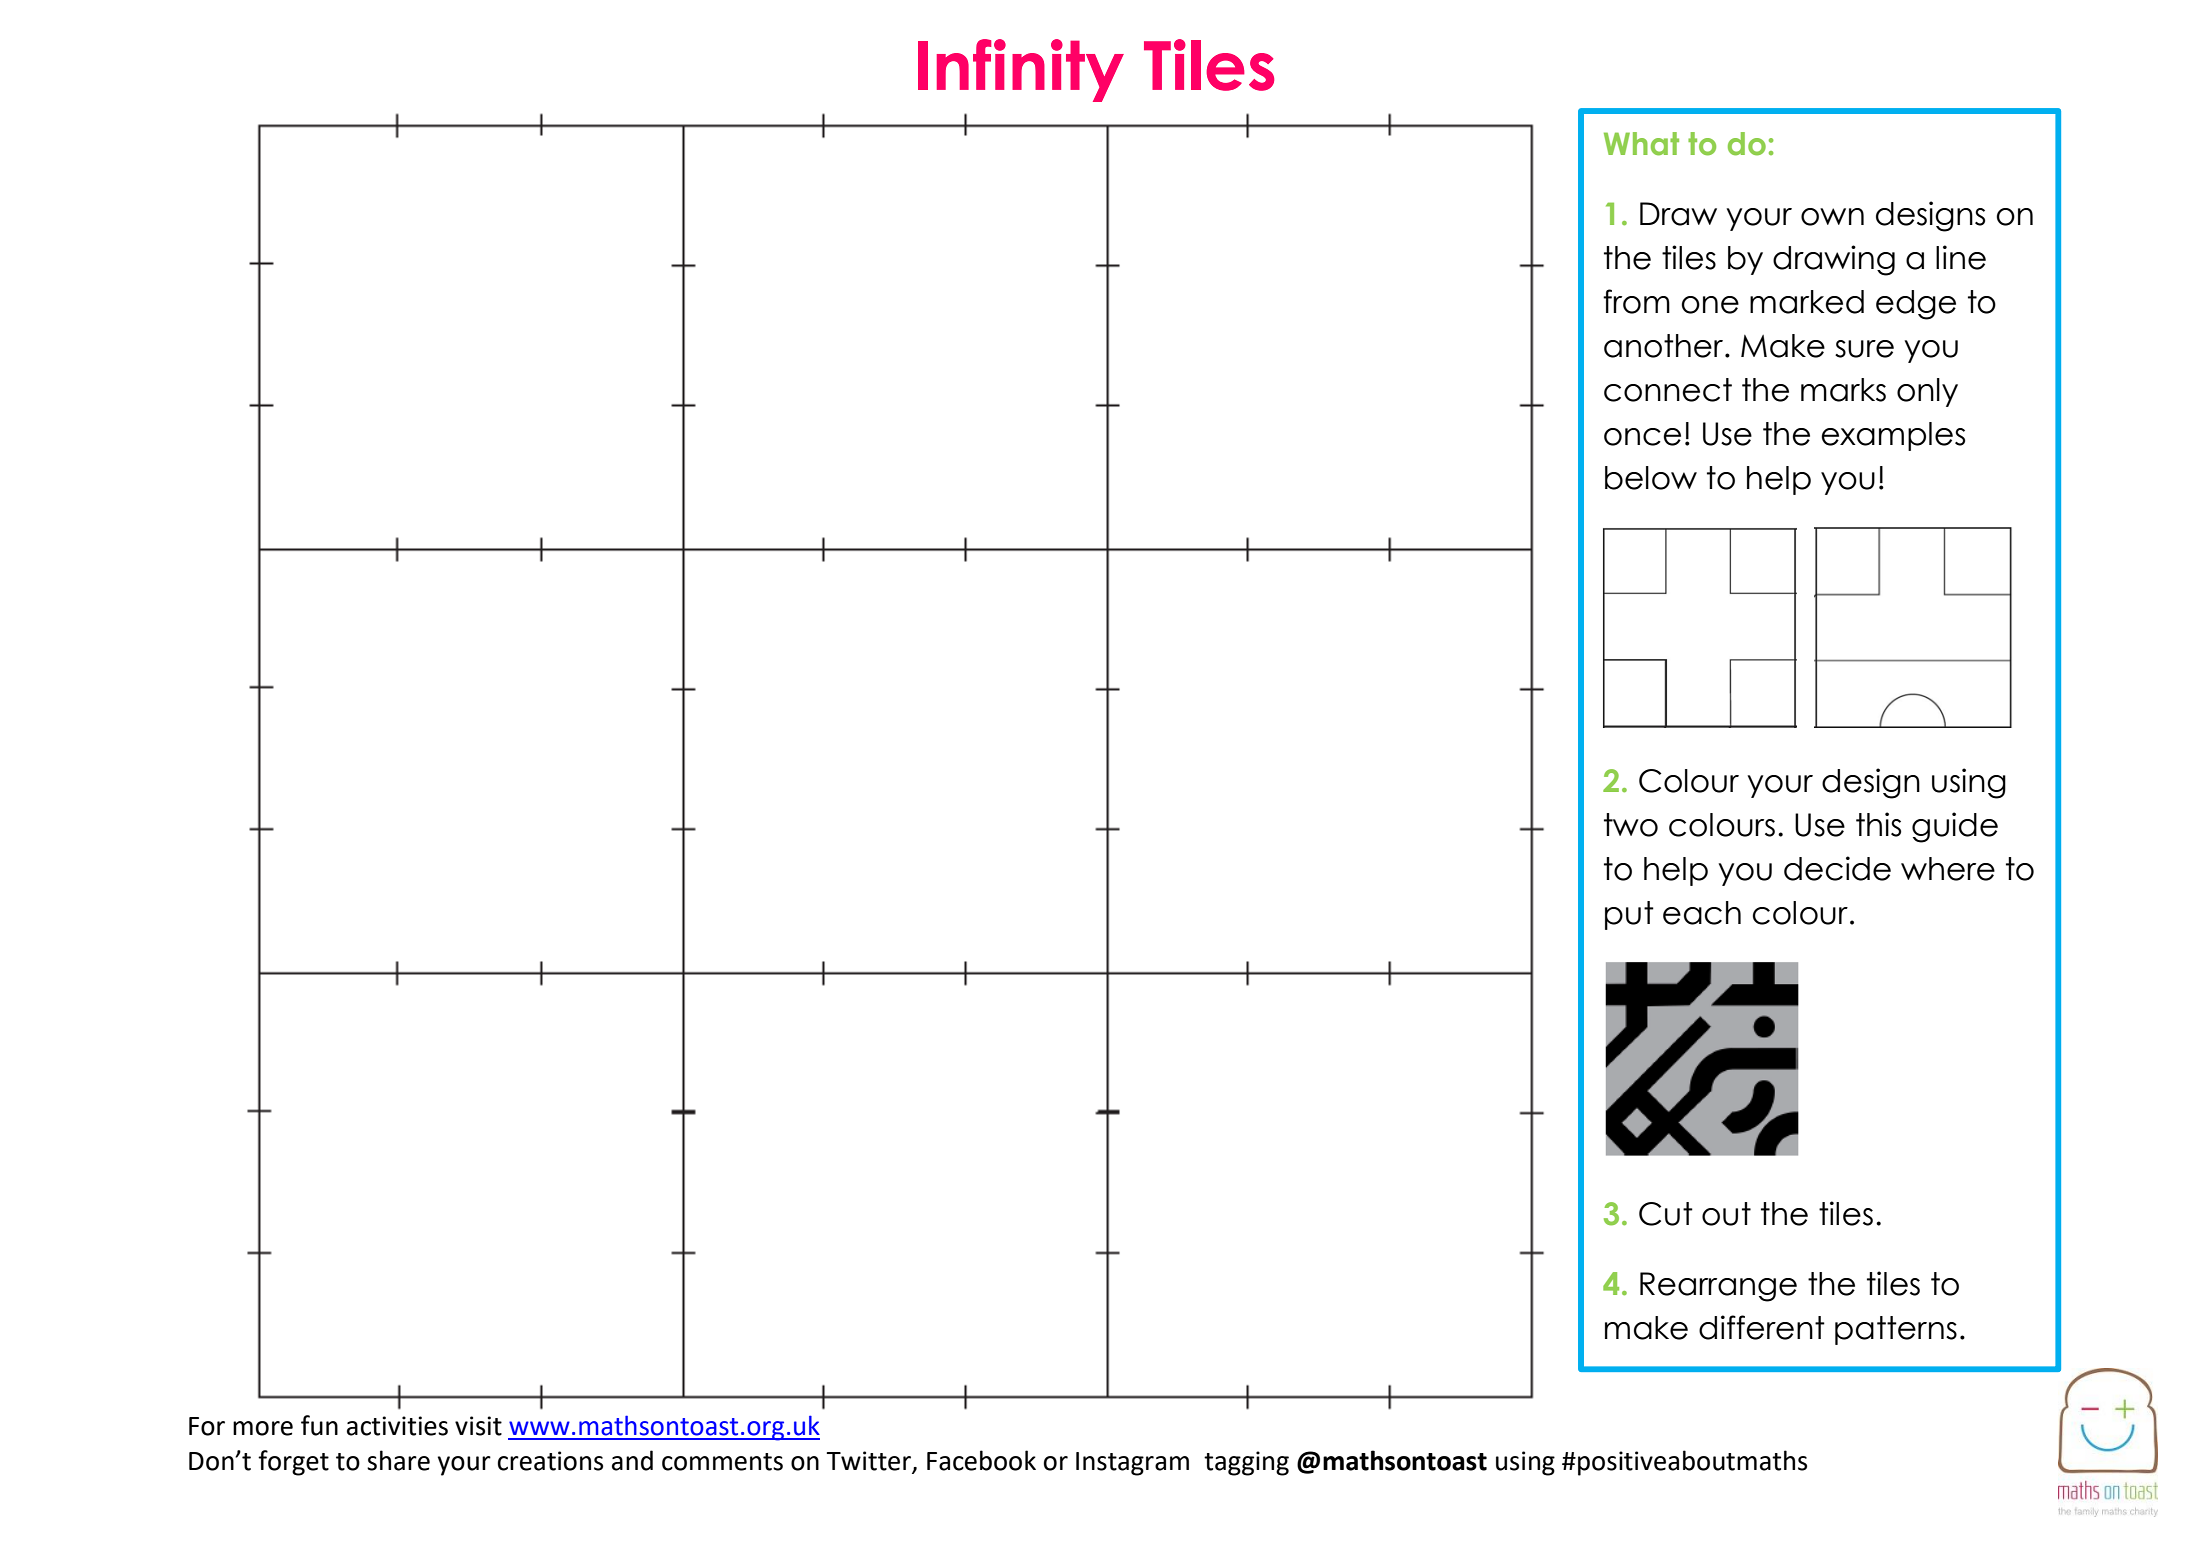  What do you see at coordinates (1642, 437) in the screenshot?
I see `once` at bounding box center [1642, 437].
